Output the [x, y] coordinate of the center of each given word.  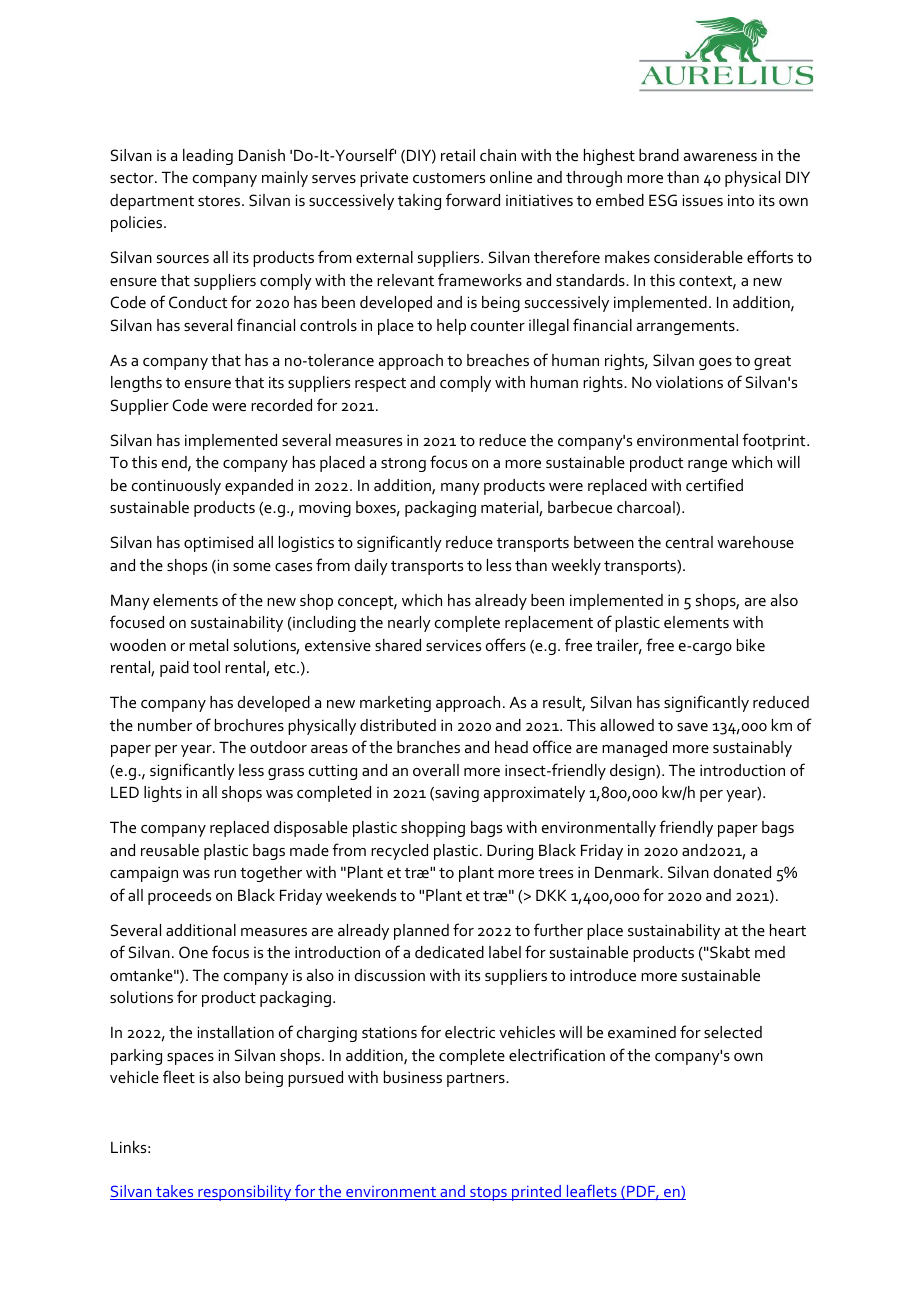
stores [220, 201]
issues [703, 200]
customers [449, 178]
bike [751, 645]
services [453, 645]
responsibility [245, 1193]
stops [488, 1194]
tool [206, 667]
